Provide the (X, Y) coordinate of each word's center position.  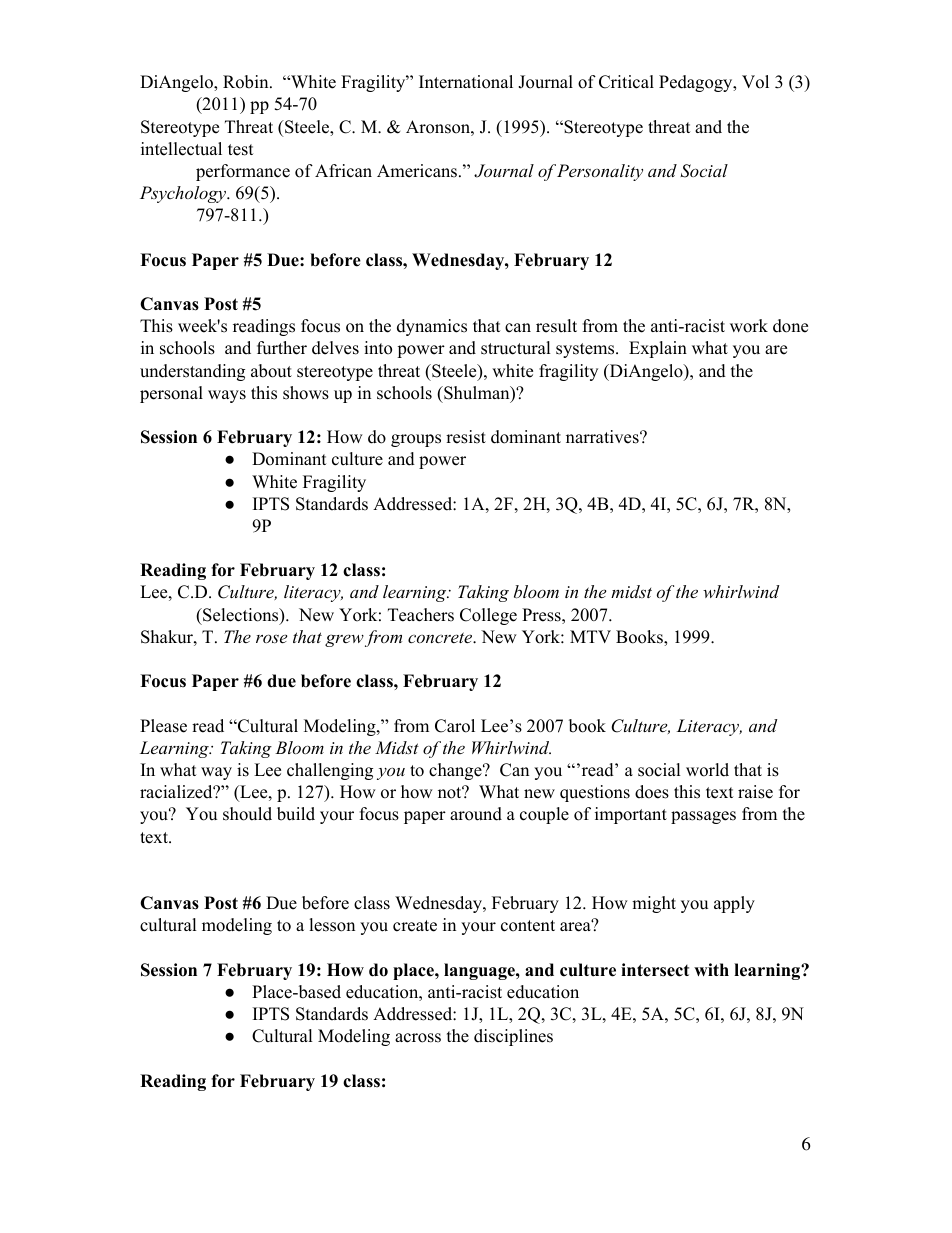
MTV (590, 636)
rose (271, 638)
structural (516, 348)
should (247, 814)
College (488, 616)
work (749, 326)
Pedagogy (696, 83)
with (711, 969)
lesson (332, 925)
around (476, 814)
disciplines (513, 1037)
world (707, 770)
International (466, 82)
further (282, 348)
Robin (247, 82)
